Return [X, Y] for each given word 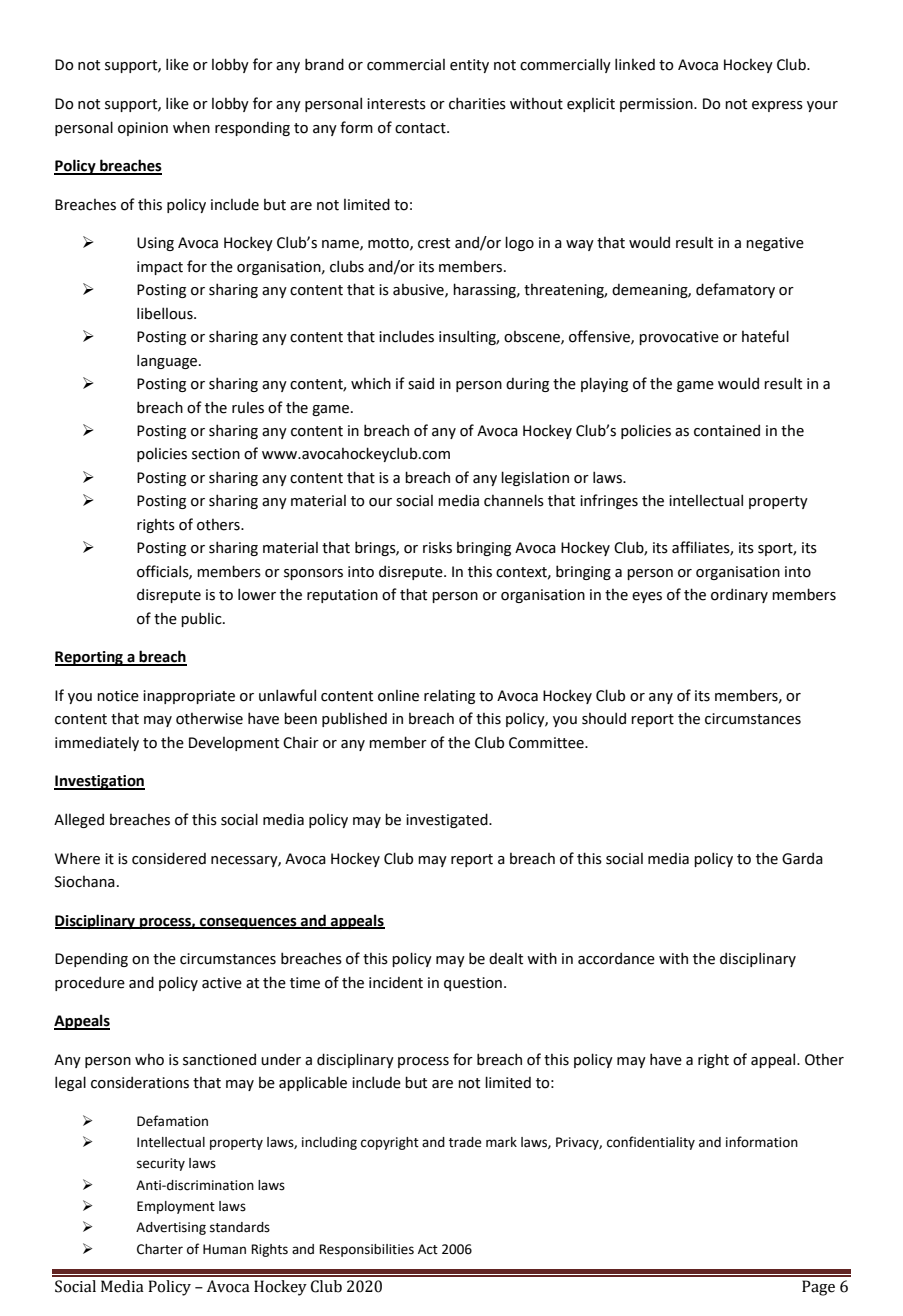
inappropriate [189, 697]
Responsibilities [366, 1250]
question [473, 984]
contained [727, 430]
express [777, 106]
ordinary [739, 595]
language [168, 361]
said [421, 383]
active [222, 983]
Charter [160, 1249]
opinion [143, 129]
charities [477, 103]
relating [449, 696]
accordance [616, 958]
